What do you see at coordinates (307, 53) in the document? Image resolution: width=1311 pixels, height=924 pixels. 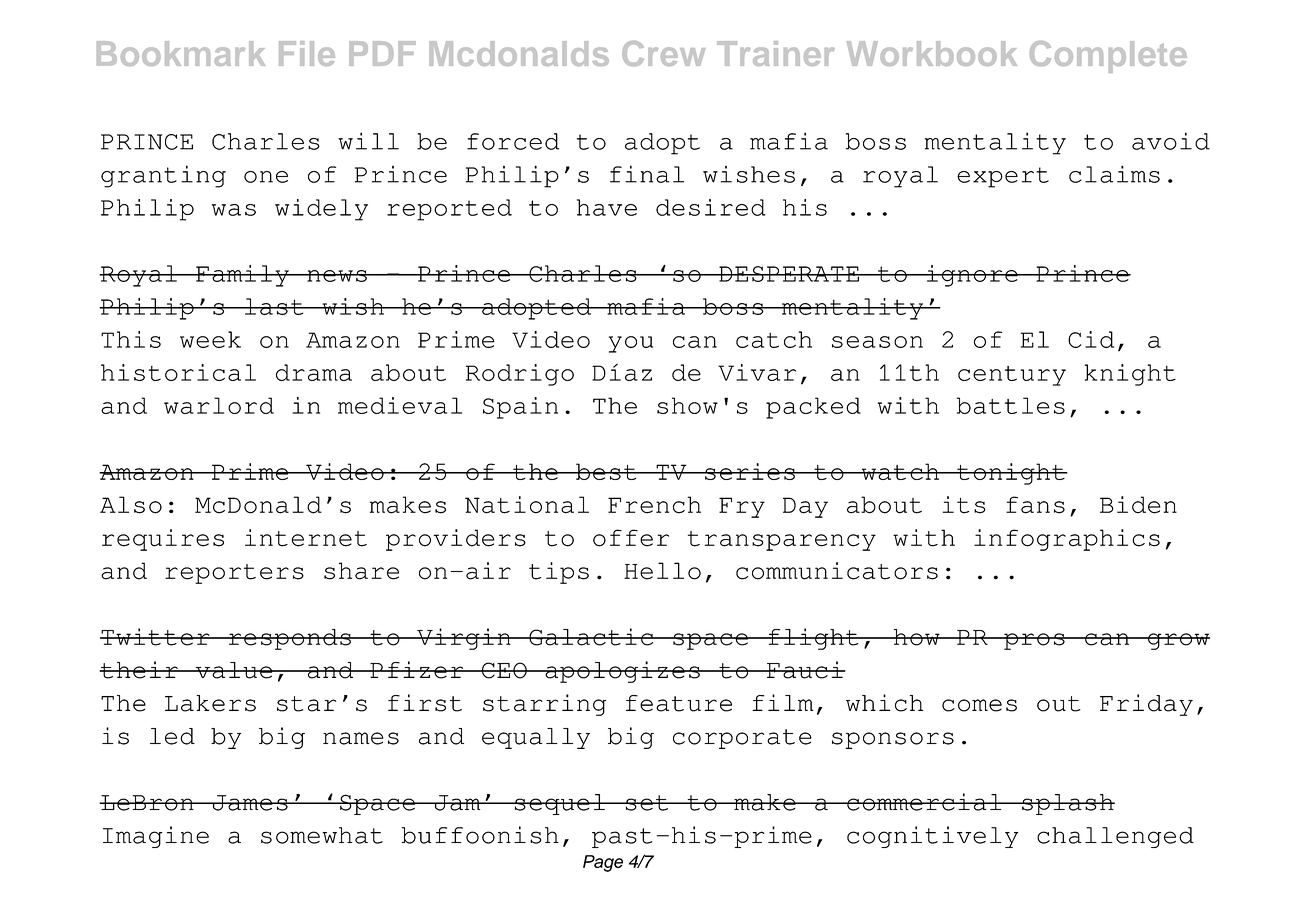 I see `File` at bounding box center [307, 53].
